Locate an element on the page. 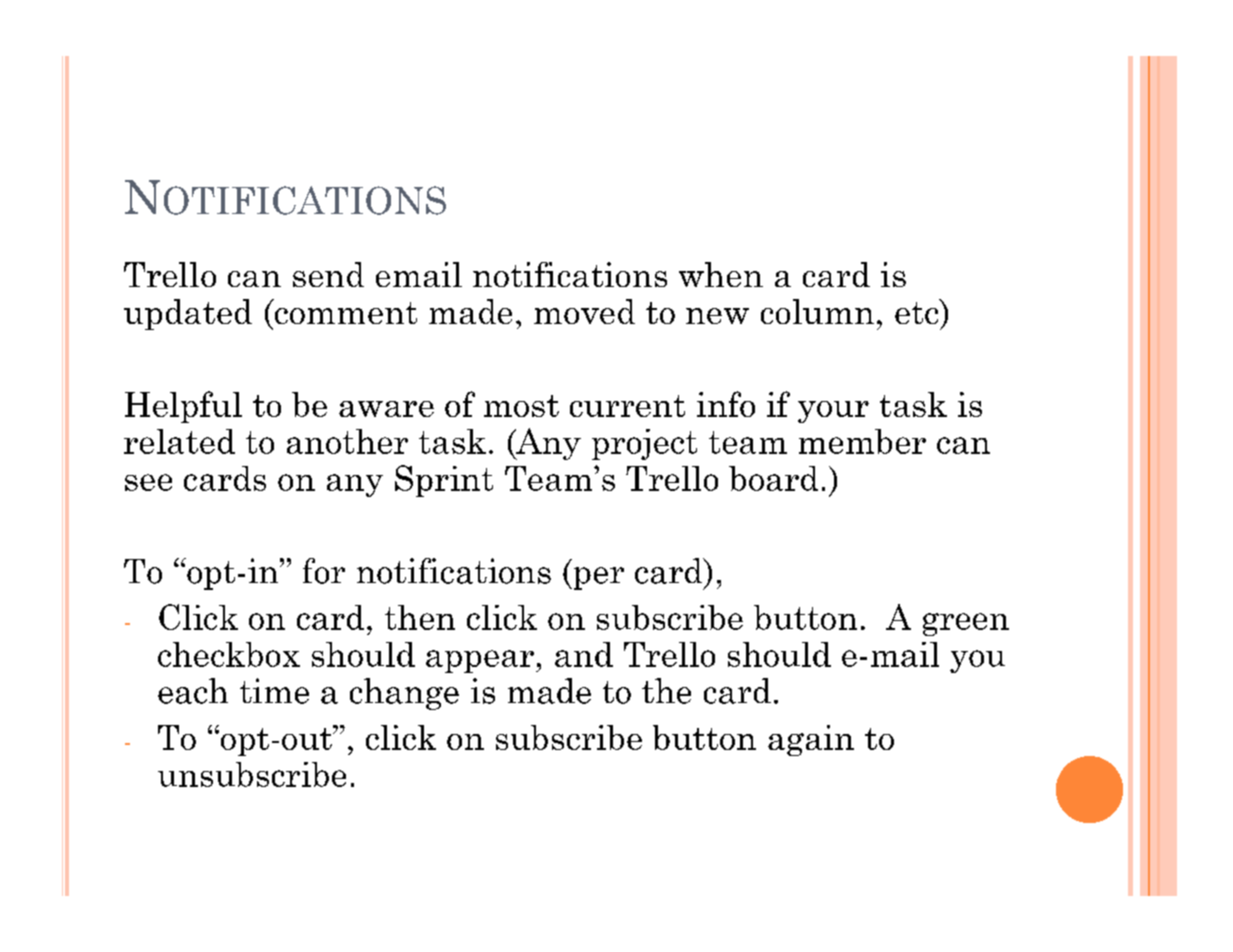  Sprint is located at coordinates (444, 481).
